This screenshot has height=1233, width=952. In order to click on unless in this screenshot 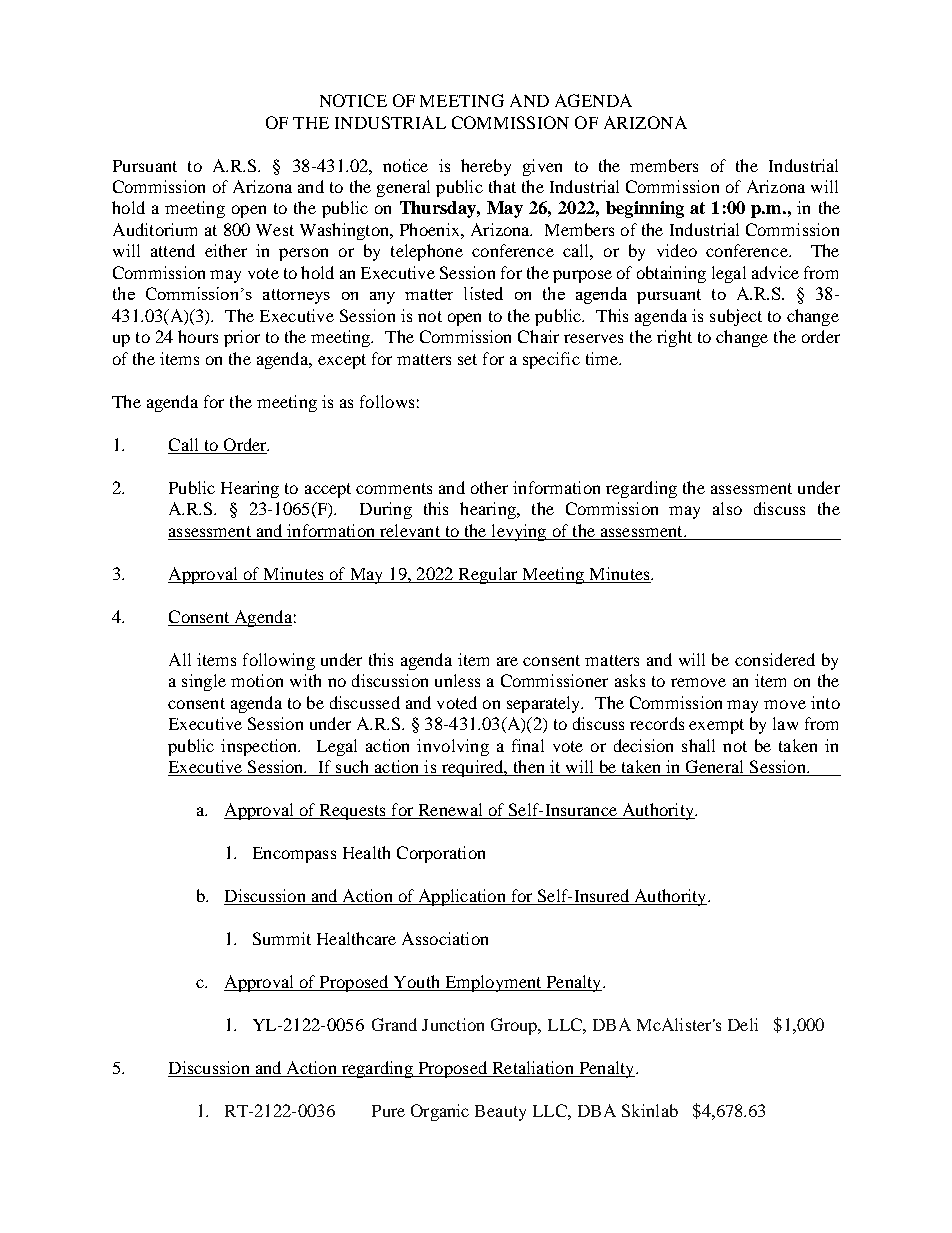, I will do `click(457, 680)`.
